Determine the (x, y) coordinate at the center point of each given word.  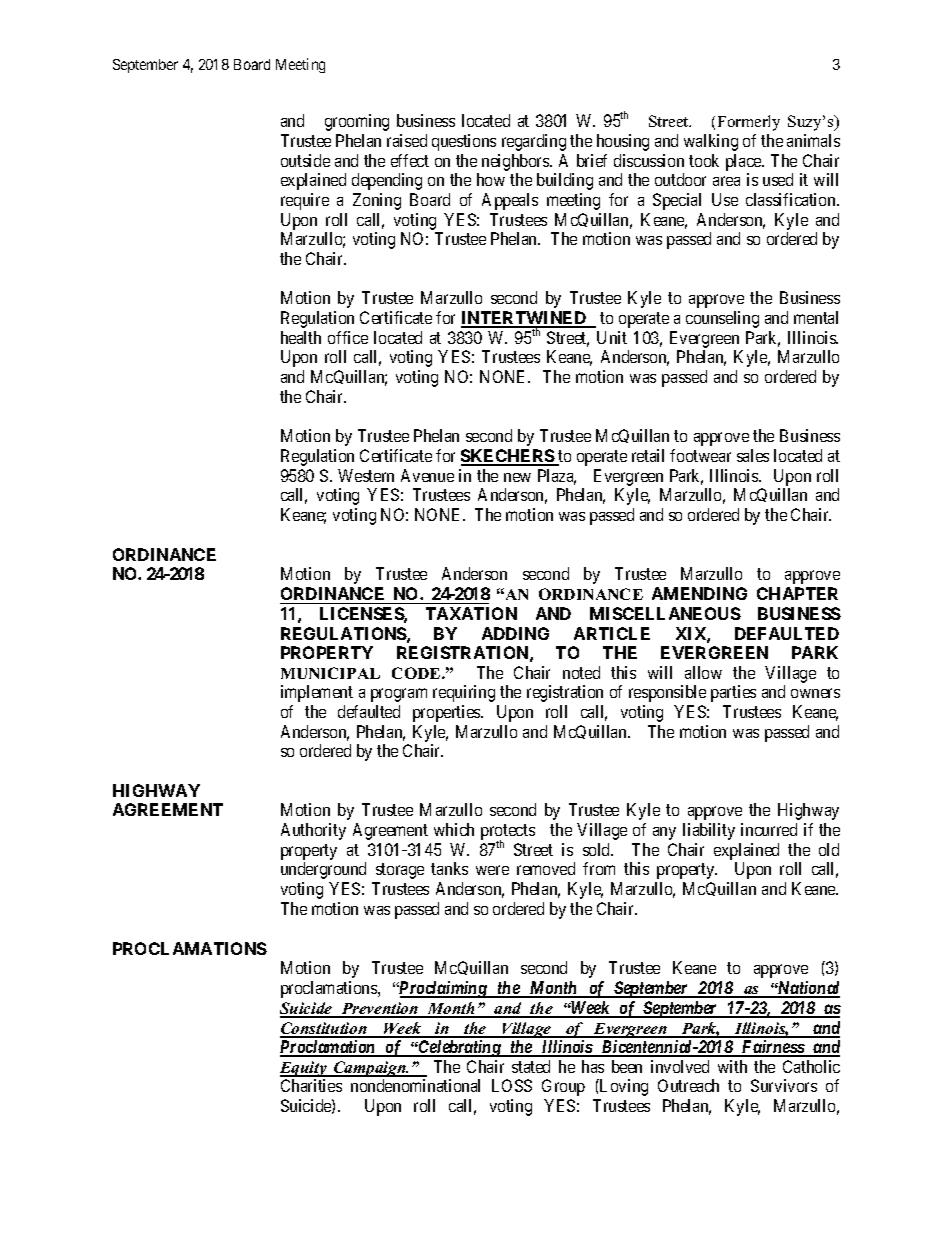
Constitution (324, 1029)
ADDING (515, 633)
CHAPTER (797, 593)
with (732, 1066)
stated (531, 1066)
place (744, 162)
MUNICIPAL (330, 673)
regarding (534, 142)
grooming (357, 122)
